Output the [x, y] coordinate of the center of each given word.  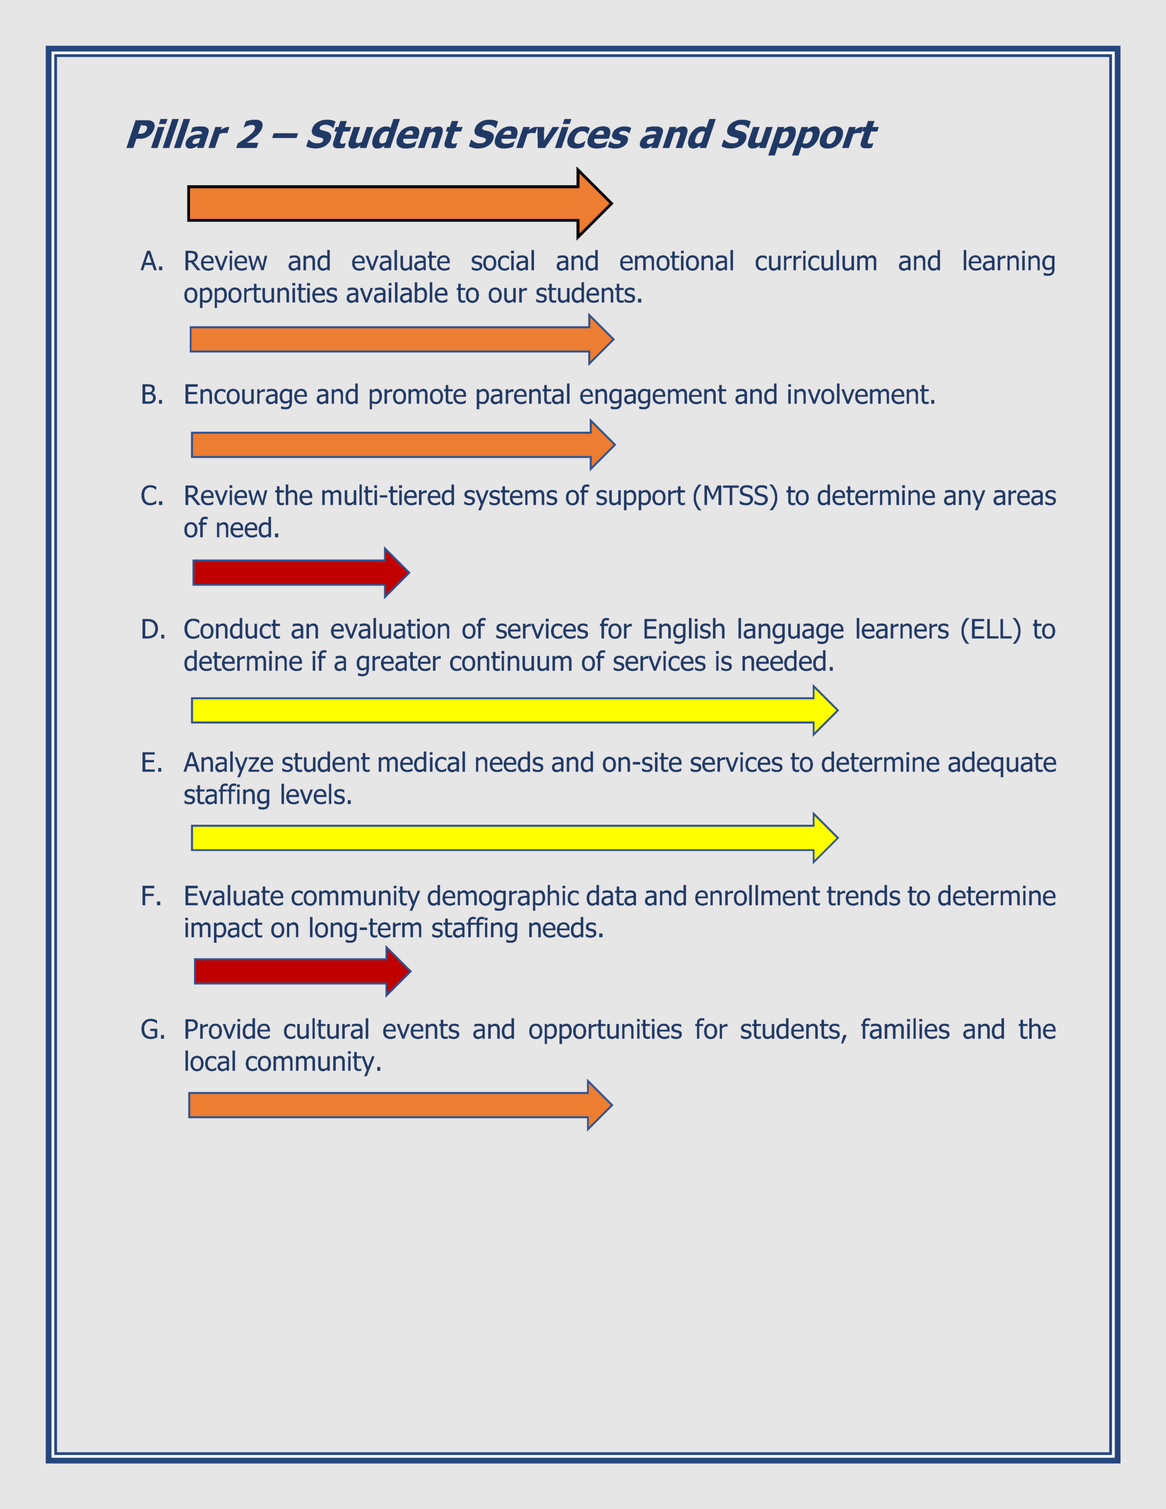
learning [1009, 263]
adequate [1002, 764]
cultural [326, 1028]
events [421, 1029]
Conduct [232, 628]
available [397, 292]
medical [422, 761]
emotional [676, 260]
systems [510, 498]
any [964, 500]
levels [313, 794]
